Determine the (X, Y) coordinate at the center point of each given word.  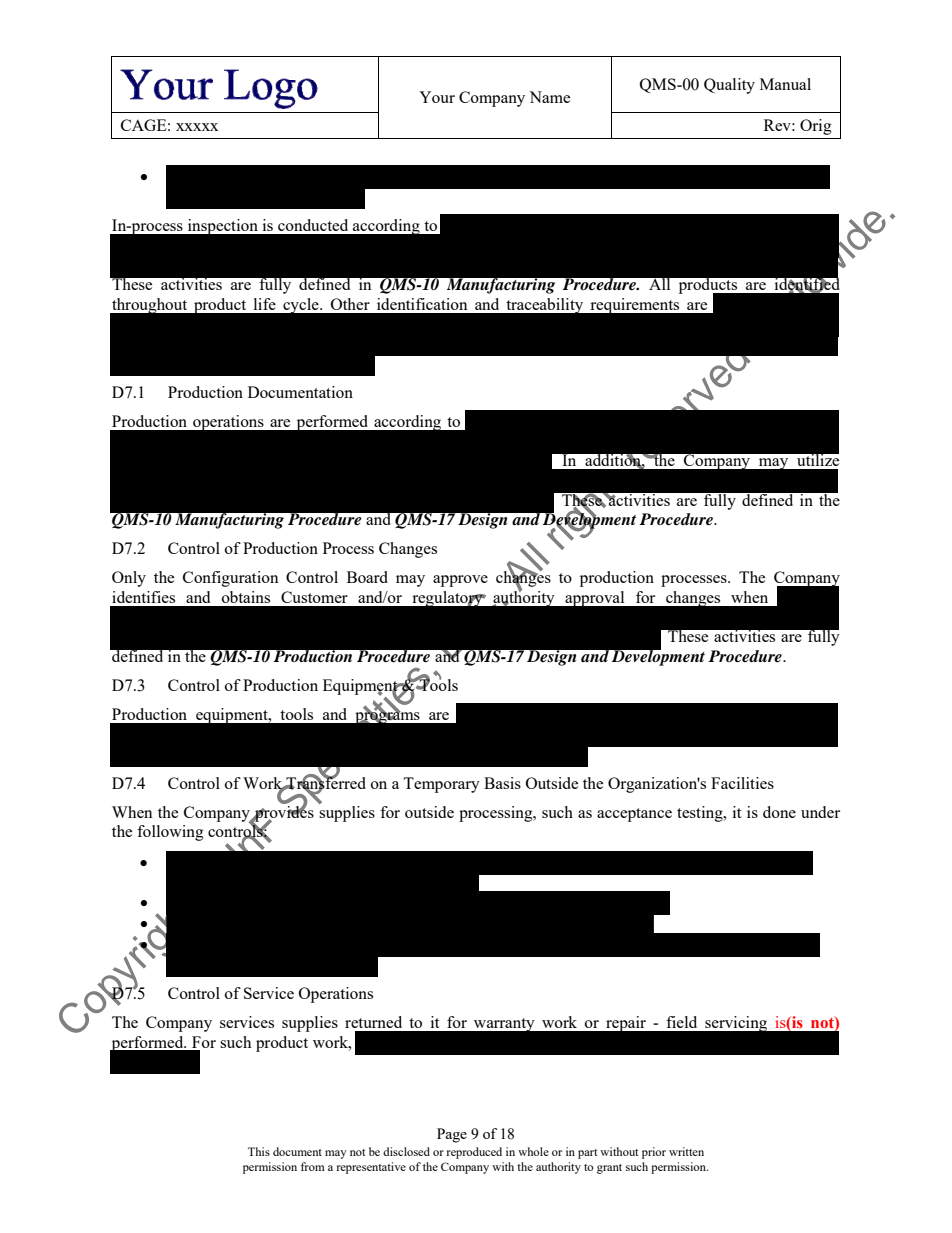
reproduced (474, 1153)
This (259, 1151)
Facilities (742, 783)
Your (437, 97)
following (170, 833)
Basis (502, 783)
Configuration (231, 579)
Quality (729, 86)
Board (367, 577)
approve (460, 581)
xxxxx (197, 127)
